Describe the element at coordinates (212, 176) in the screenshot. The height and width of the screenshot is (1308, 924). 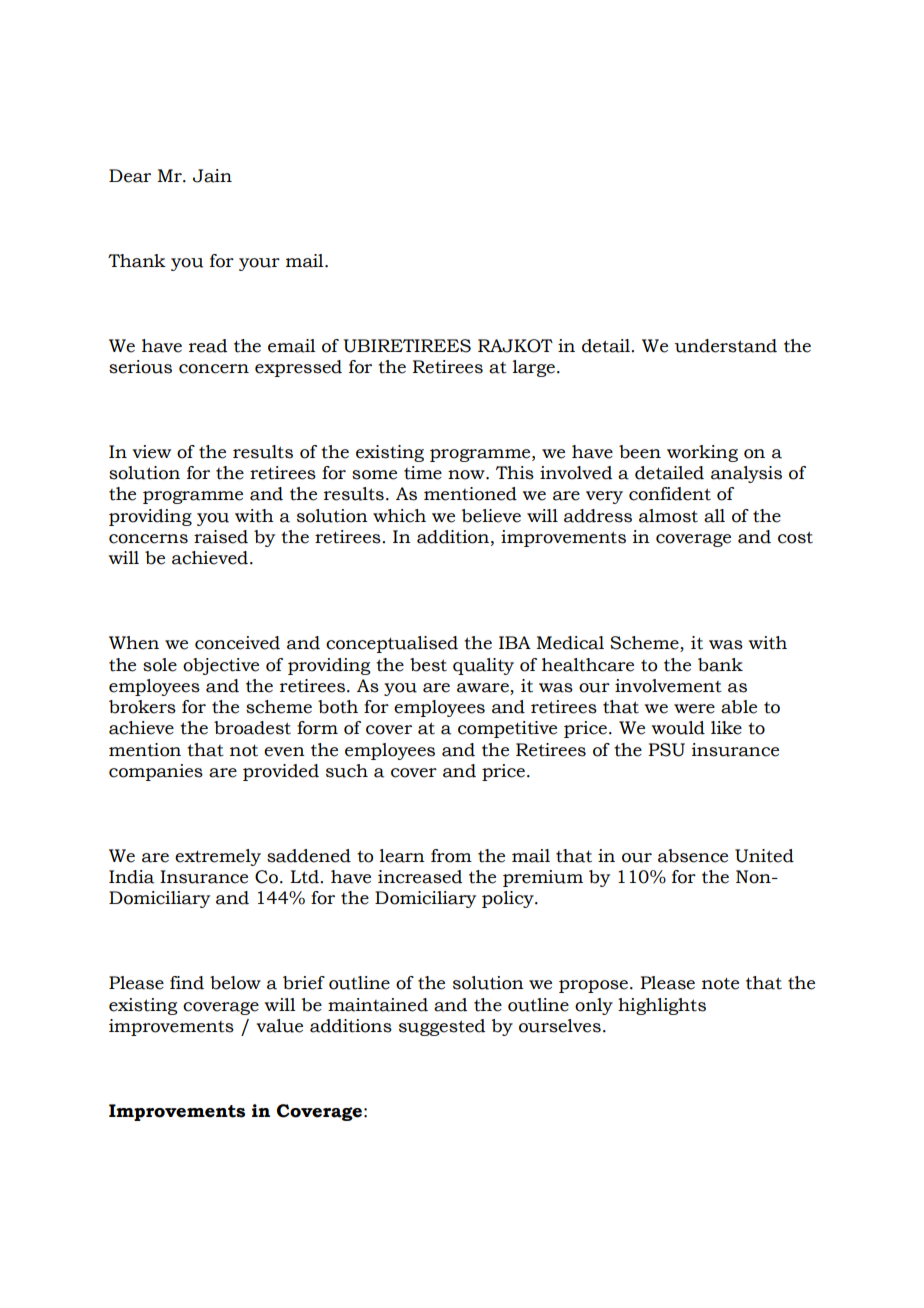
I see `Jain` at that location.
